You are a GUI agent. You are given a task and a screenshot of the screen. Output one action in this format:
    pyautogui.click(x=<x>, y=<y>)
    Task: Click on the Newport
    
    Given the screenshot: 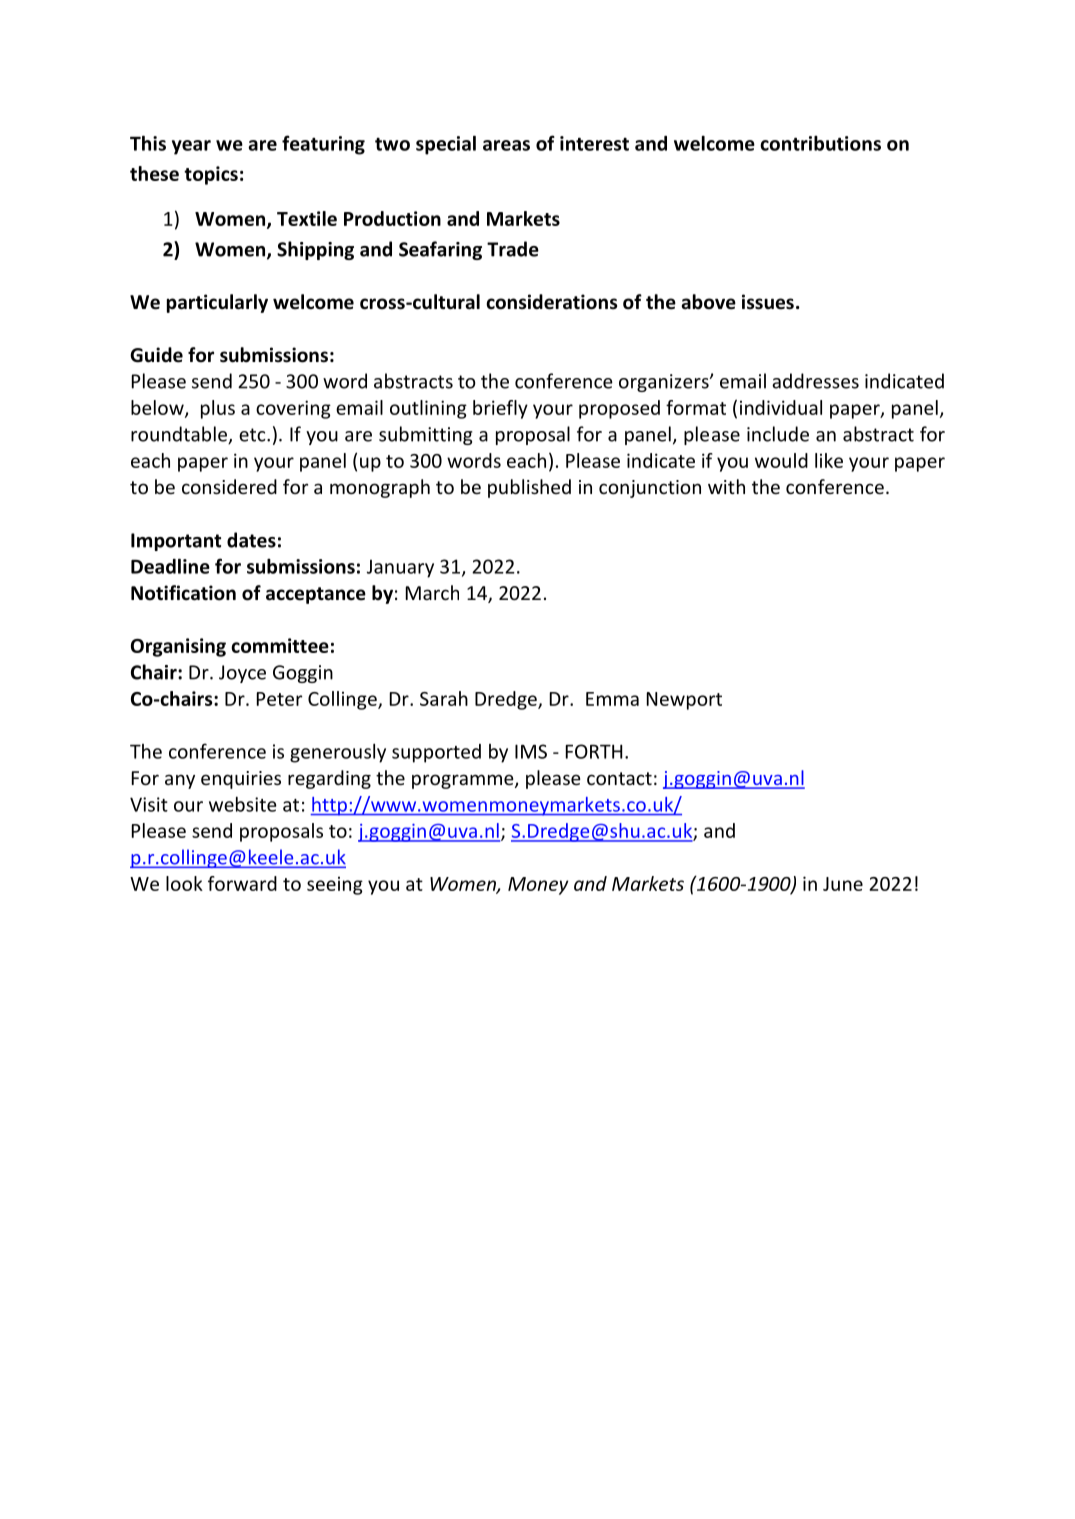 What is the action you would take?
    pyautogui.click(x=684, y=701)
